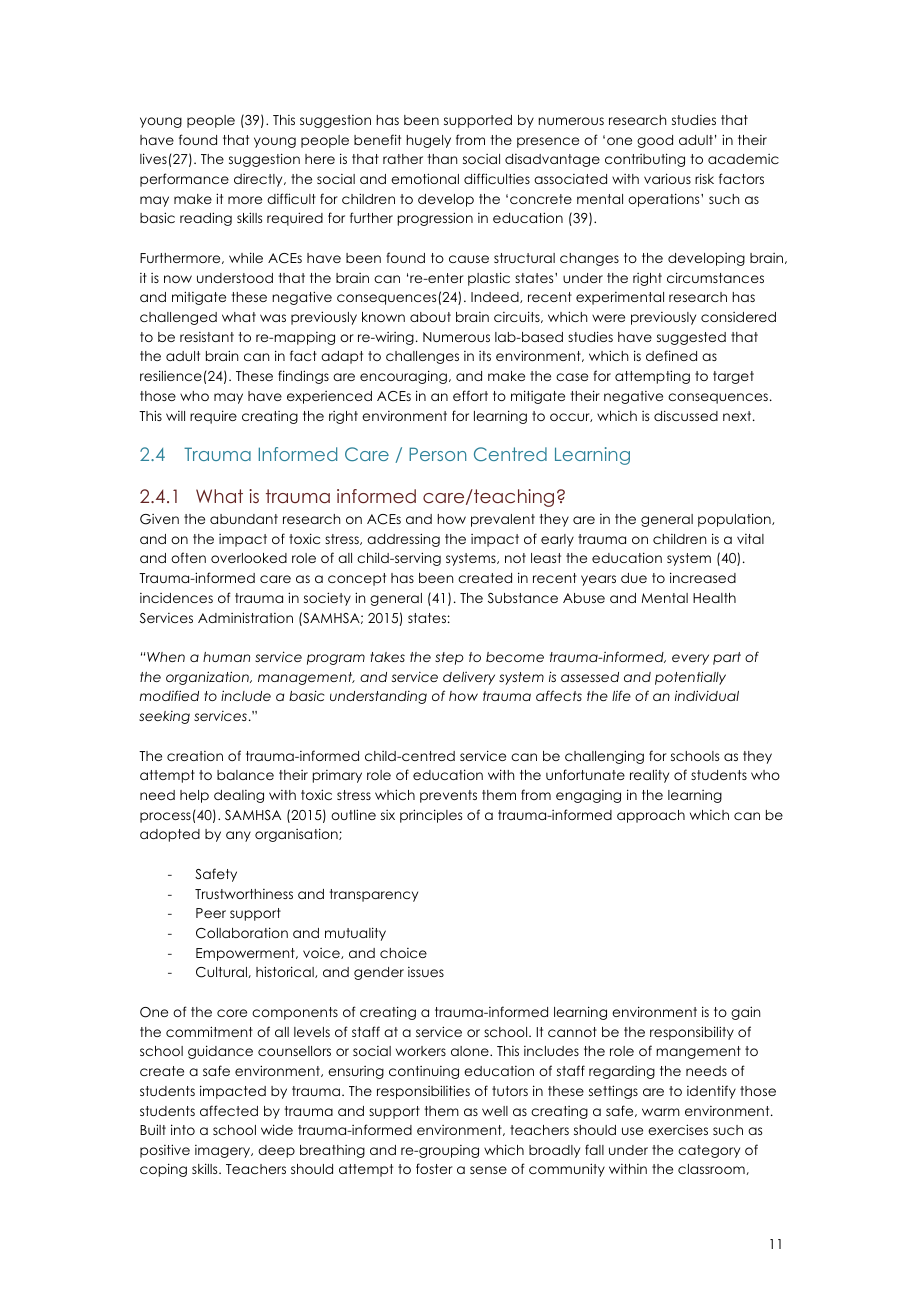  Describe the element at coordinates (431, 816) in the screenshot. I see `principles` at that location.
